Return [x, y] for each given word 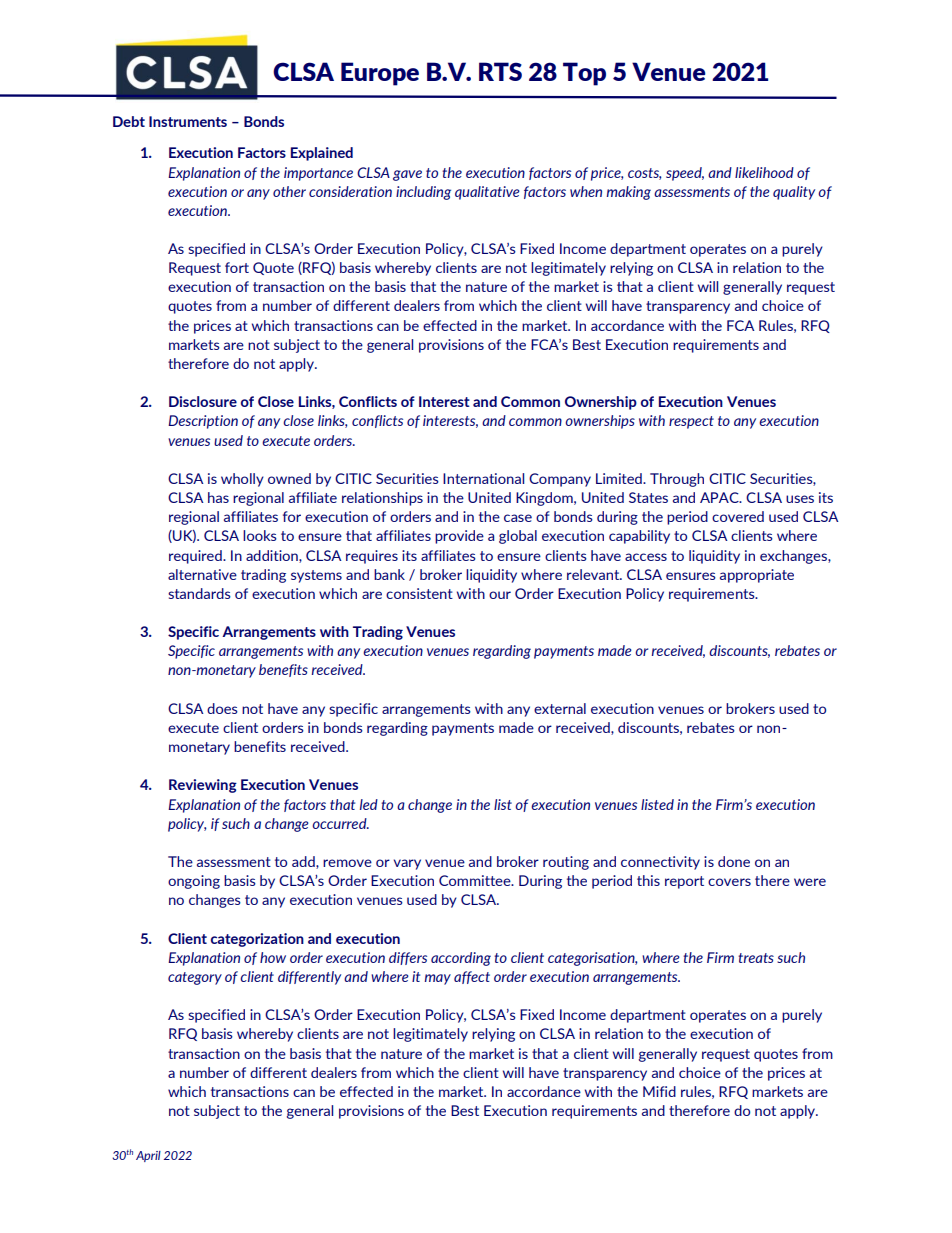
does [222, 708]
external [560, 708]
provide [459, 537]
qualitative [487, 193]
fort [237, 267]
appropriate [757, 576]
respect [691, 422]
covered [738, 516]
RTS [500, 71]
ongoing [194, 882]
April [148, 1156]
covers [729, 882]
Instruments [188, 121]
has [218, 497]
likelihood [764, 172]
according [461, 959]
